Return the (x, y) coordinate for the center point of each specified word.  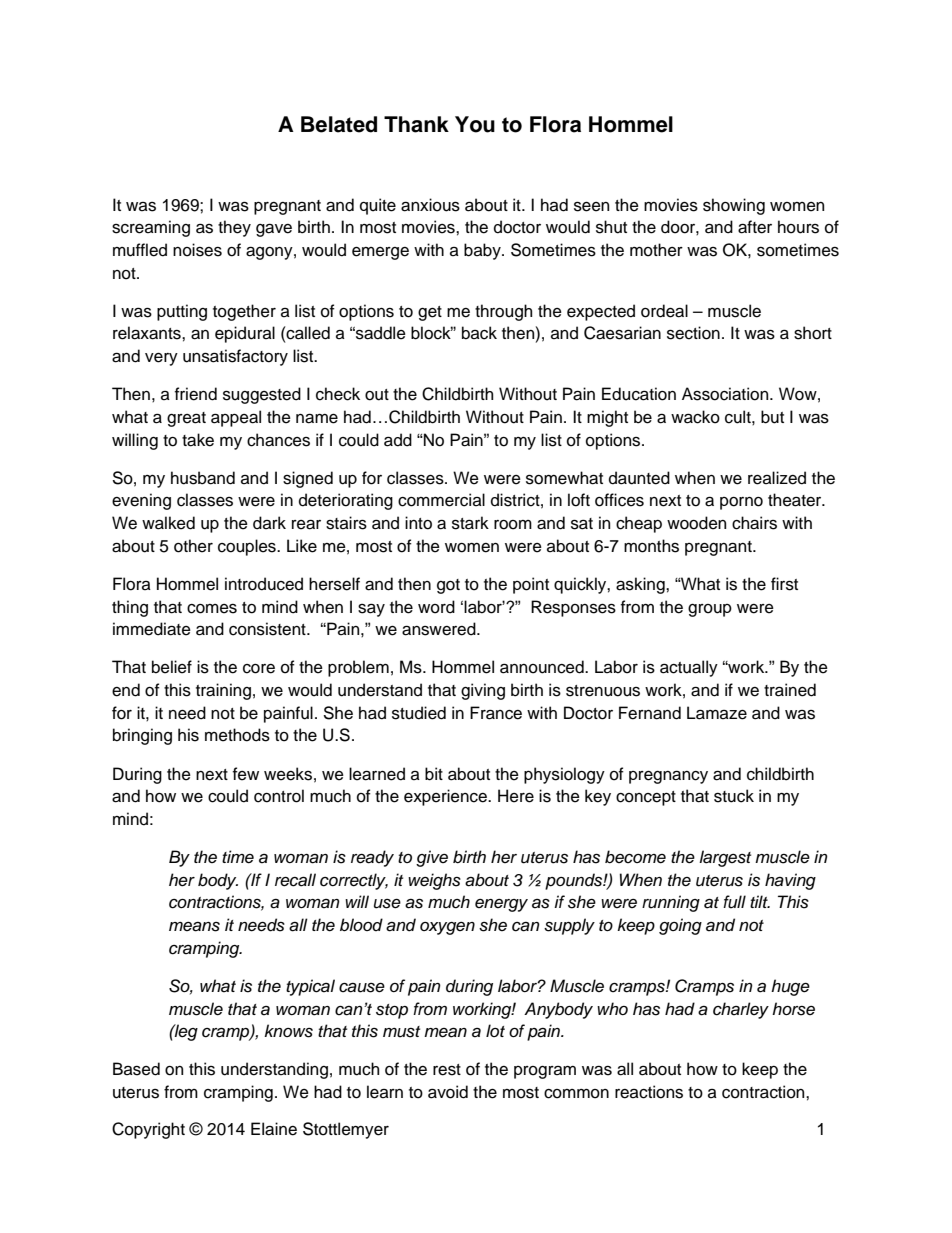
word (436, 607)
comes (212, 608)
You (475, 124)
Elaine (274, 1129)
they (234, 228)
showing (734, 206)
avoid (448, 1092)
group (710, 610)
